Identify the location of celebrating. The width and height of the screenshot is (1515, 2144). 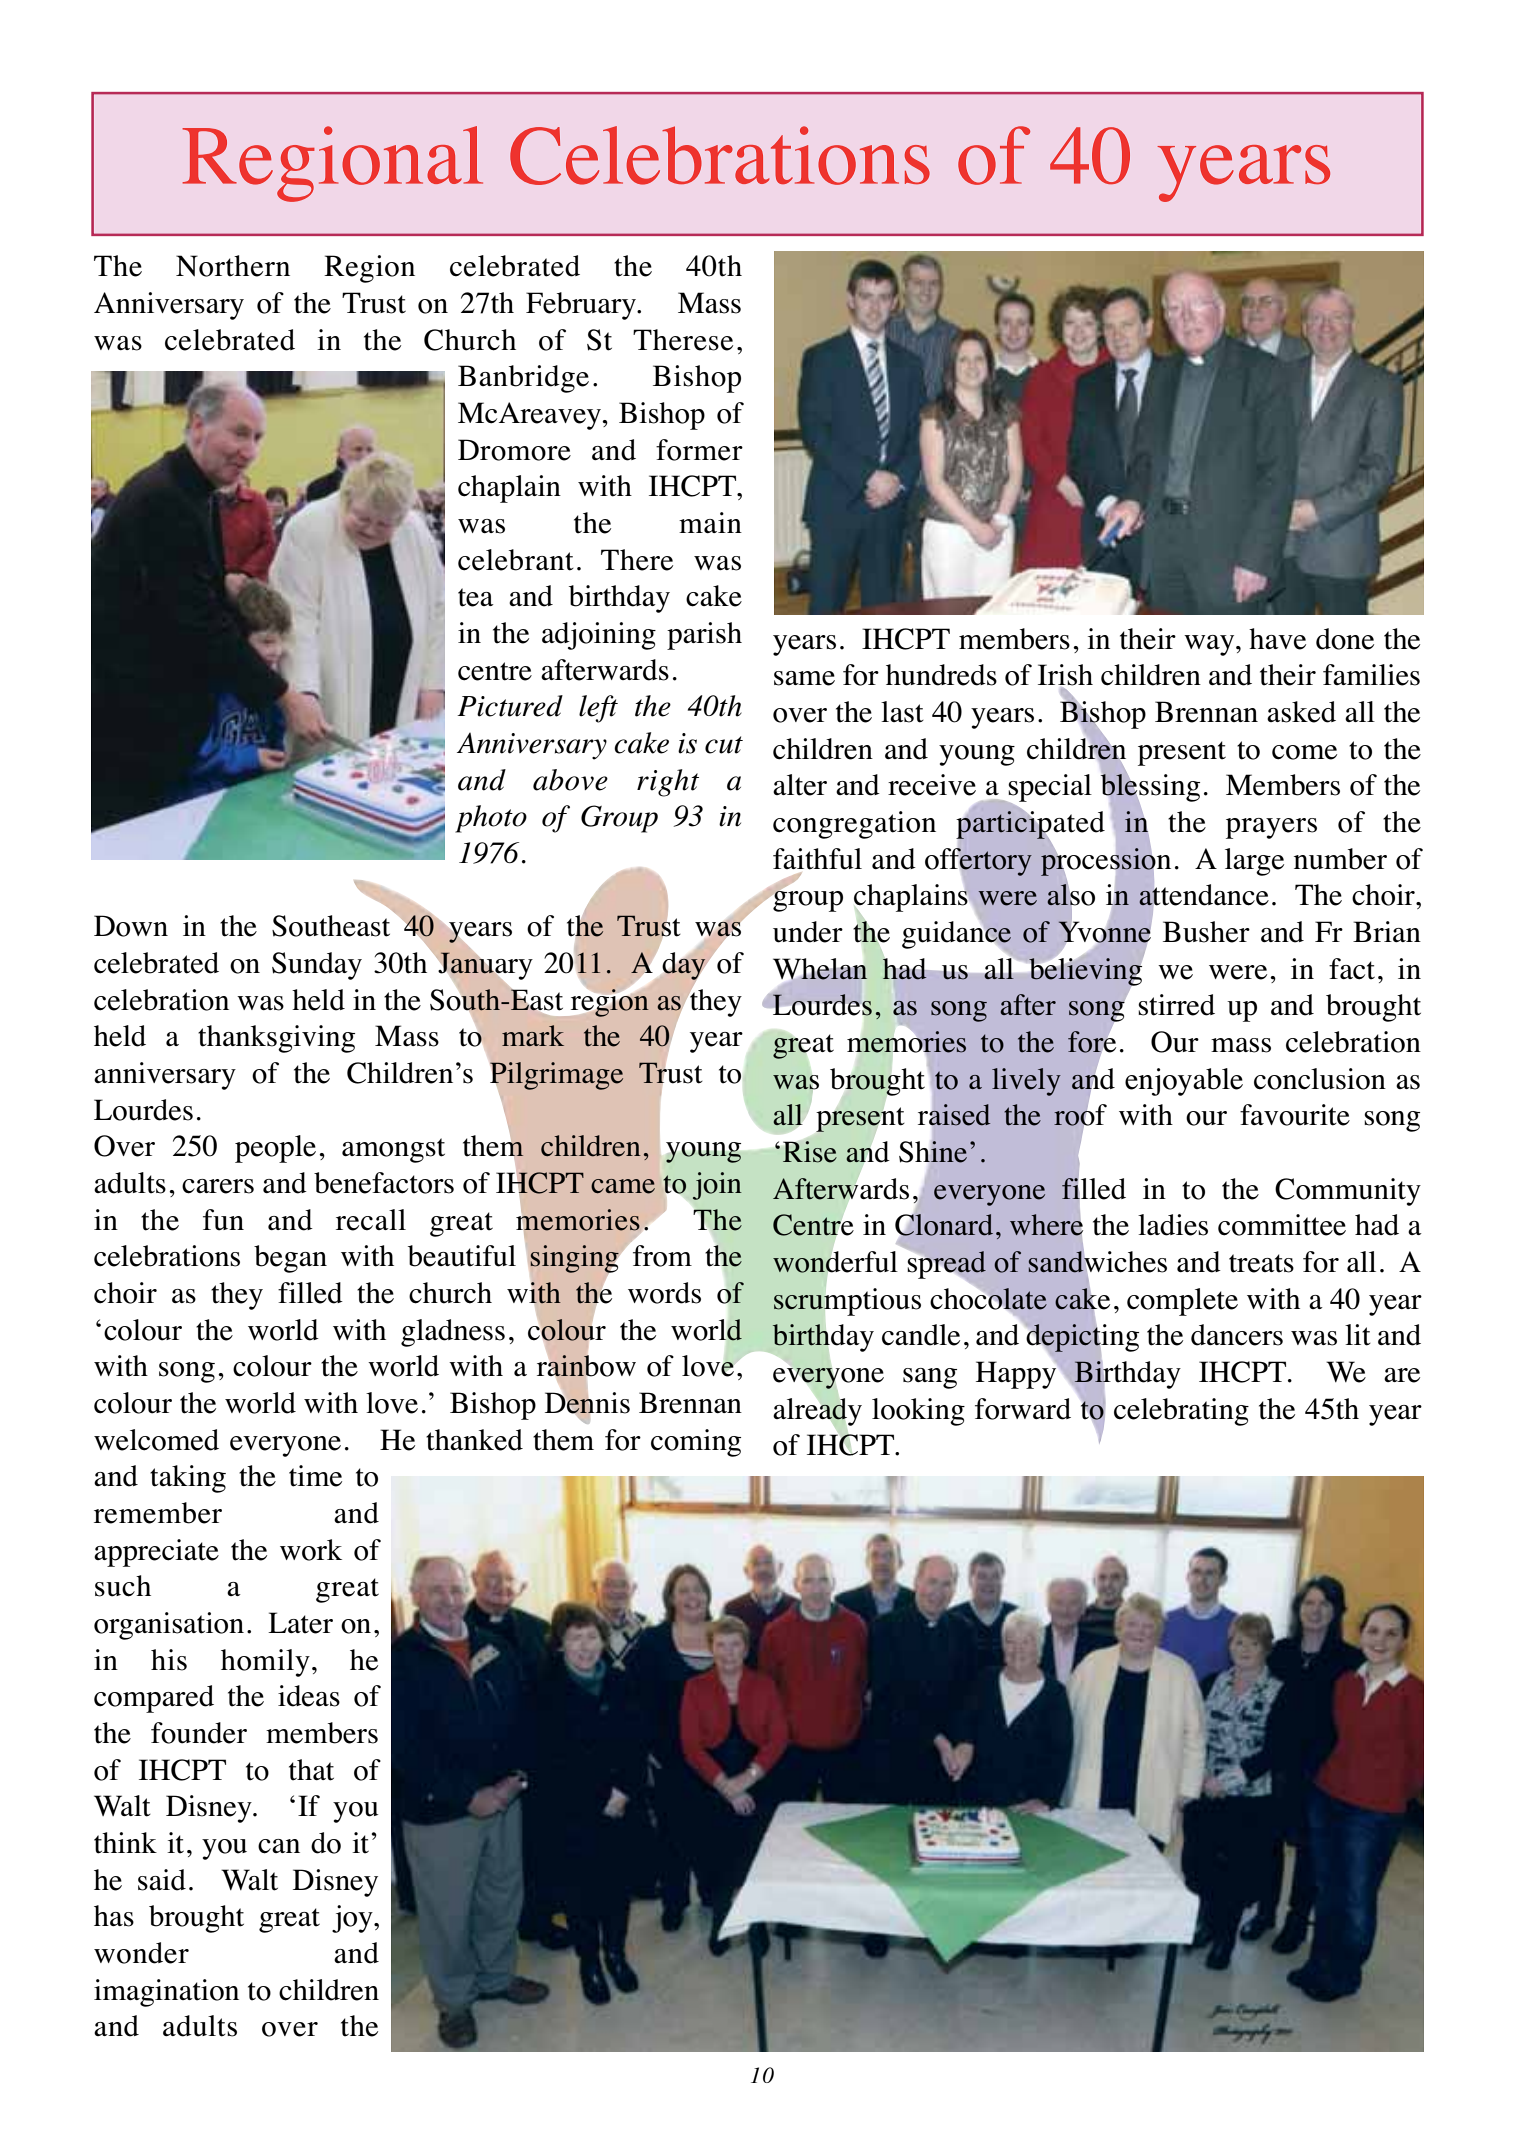
(1181, 1412).
